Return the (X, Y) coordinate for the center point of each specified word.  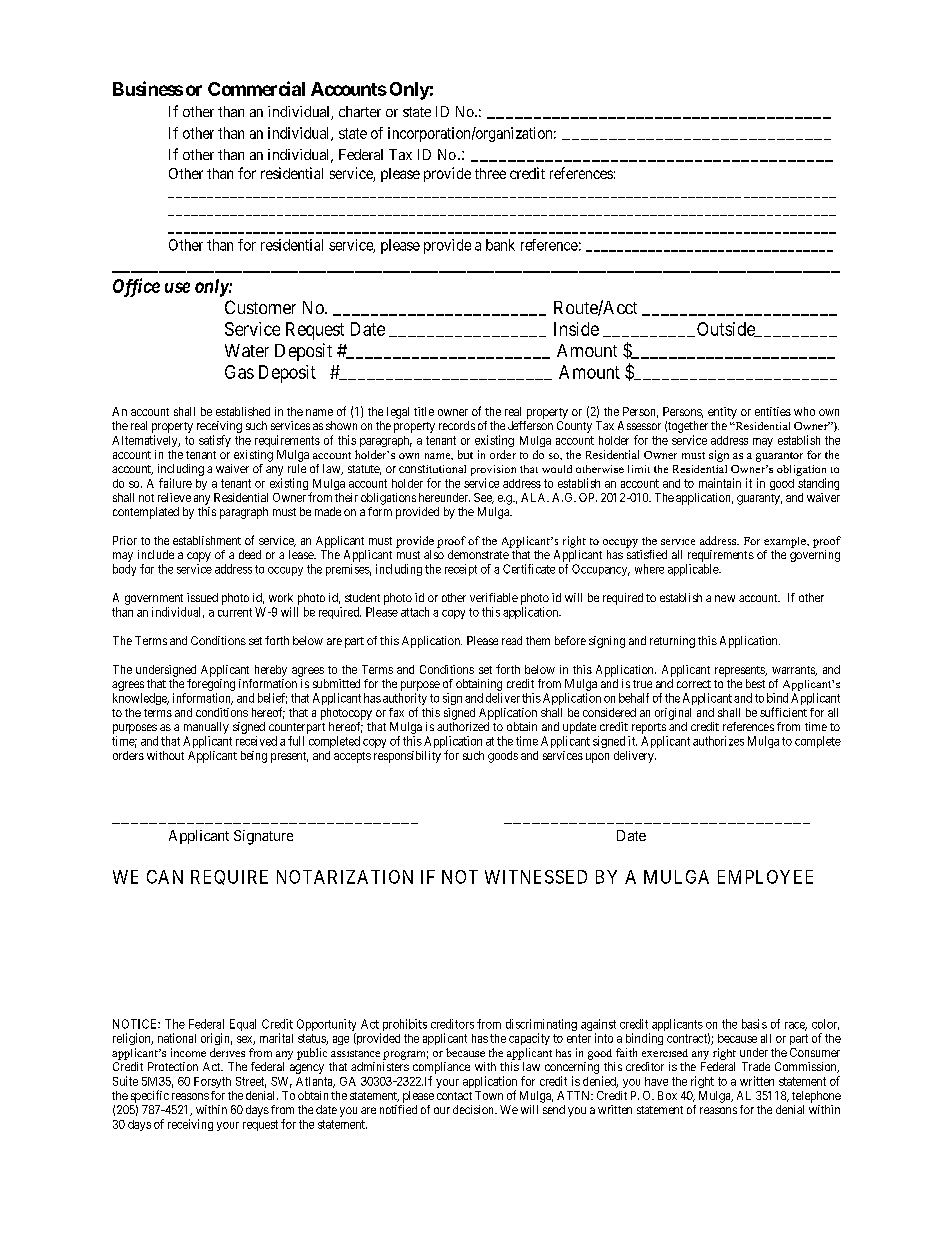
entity (722, 413)
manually (206, 728)
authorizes (718, 741)
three (490, 173)
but (465, 454)
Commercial (256, 88)
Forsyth (212, 1082)
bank (500, 245)
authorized (463, 726)
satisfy (215, 441)
